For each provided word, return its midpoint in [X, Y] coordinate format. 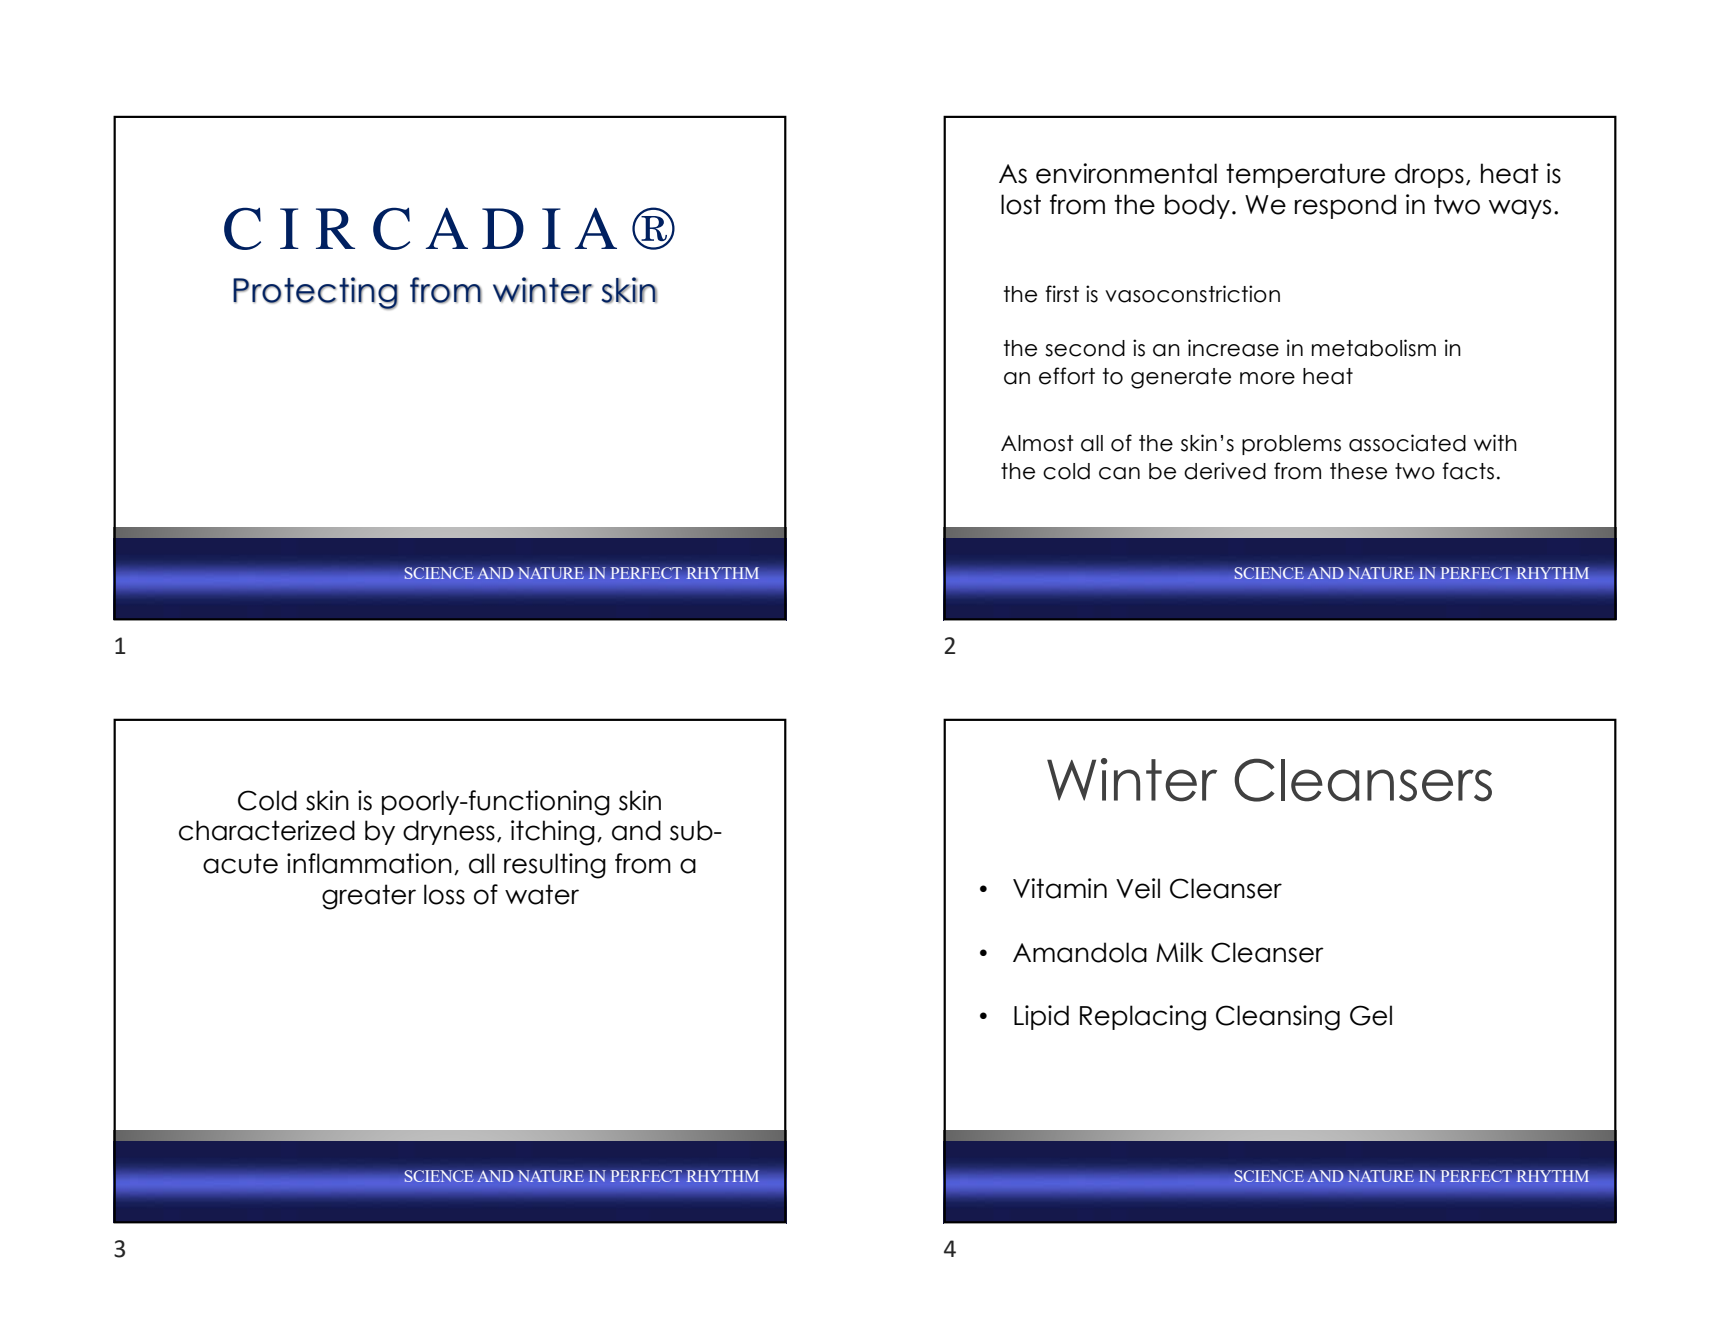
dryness [449, 832]
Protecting [315, 293]
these [1358, 471]
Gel [1371, 1015]
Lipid [1041, 1017]
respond [1345, 206]
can [1119, 473]
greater [369, 897]
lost [1021, 204]
